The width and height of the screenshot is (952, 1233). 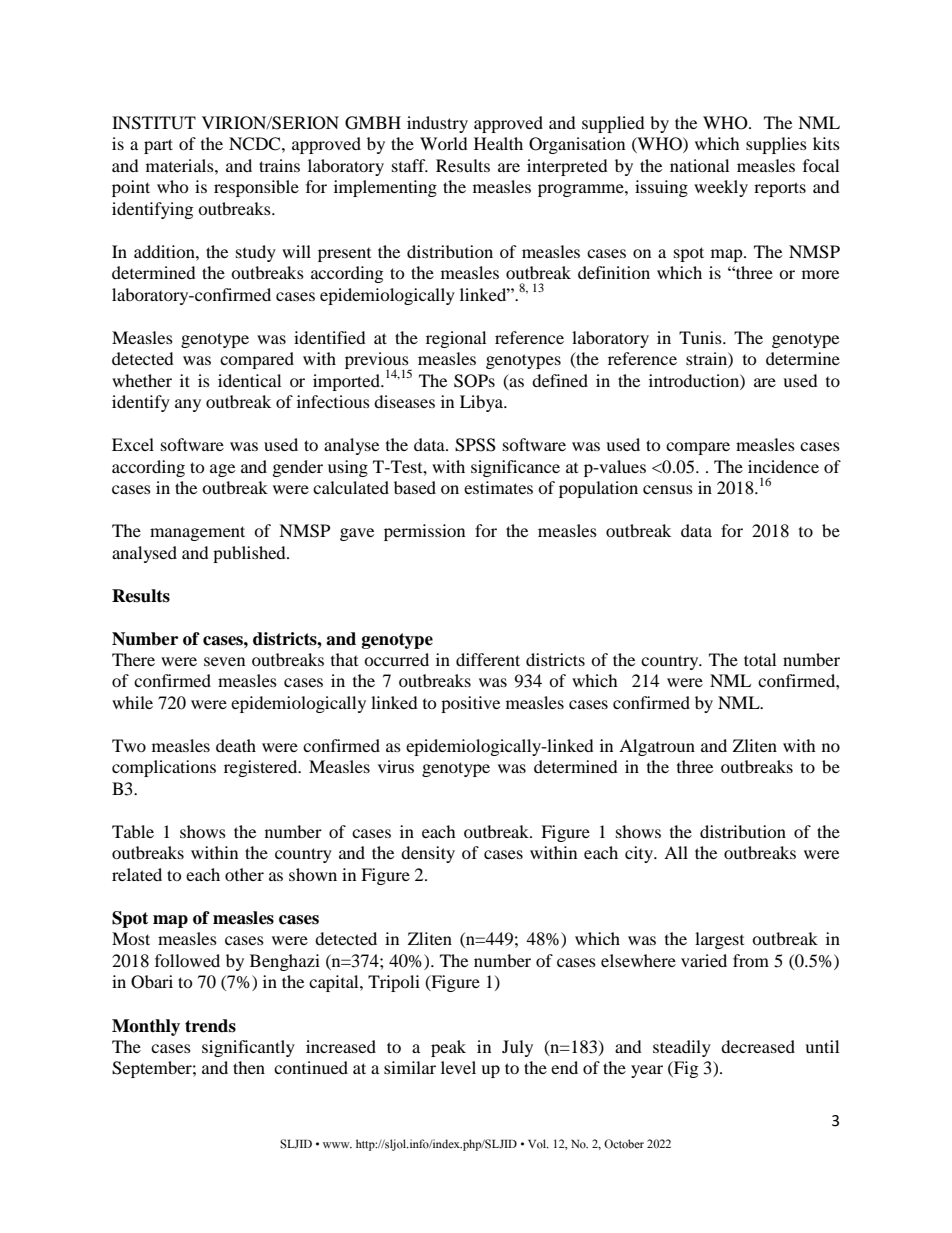 I want to click on part, so click(x=158, y=146).
